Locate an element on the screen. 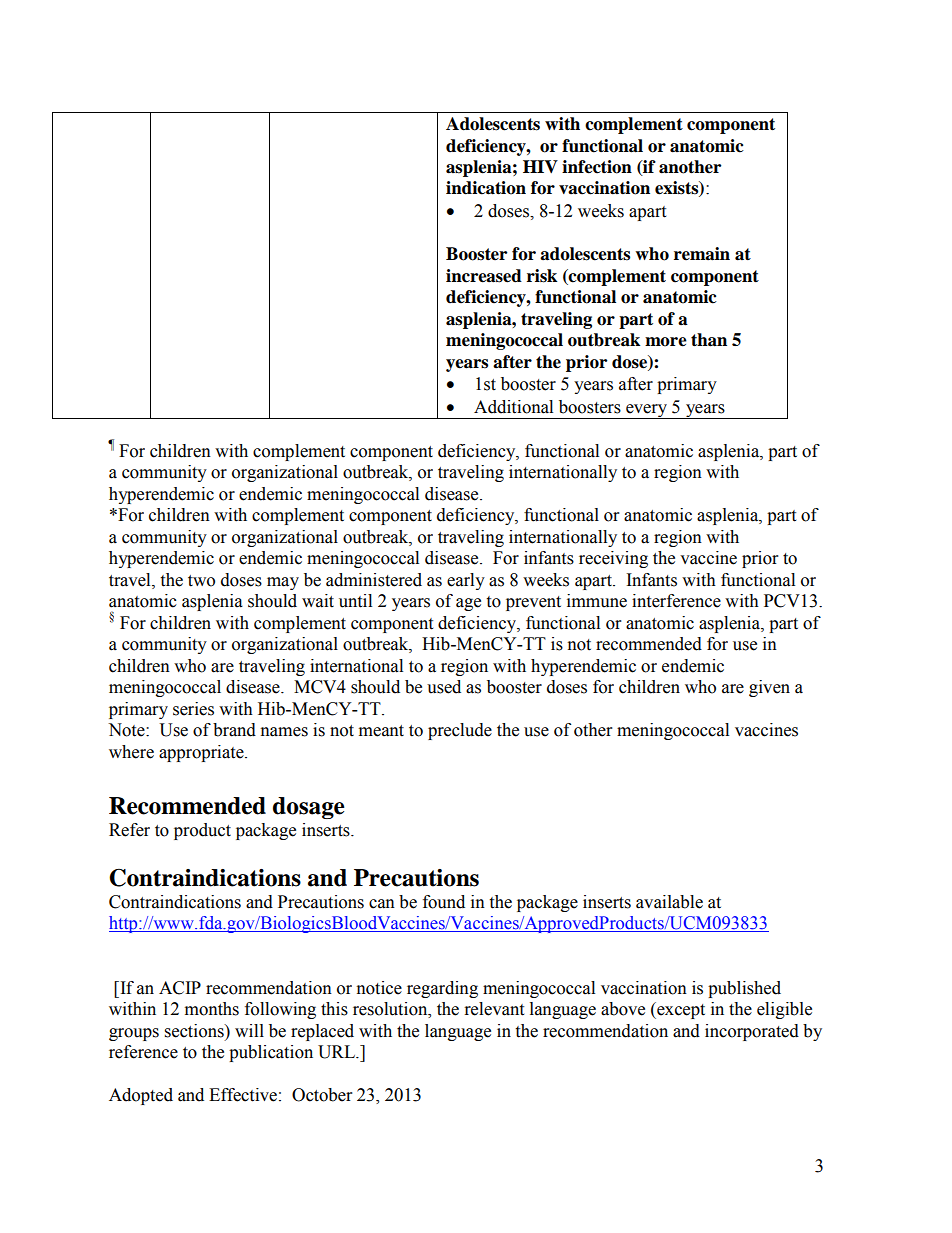 The image size is (952, 1233). relevant is located at coordinates (494, 1009).
